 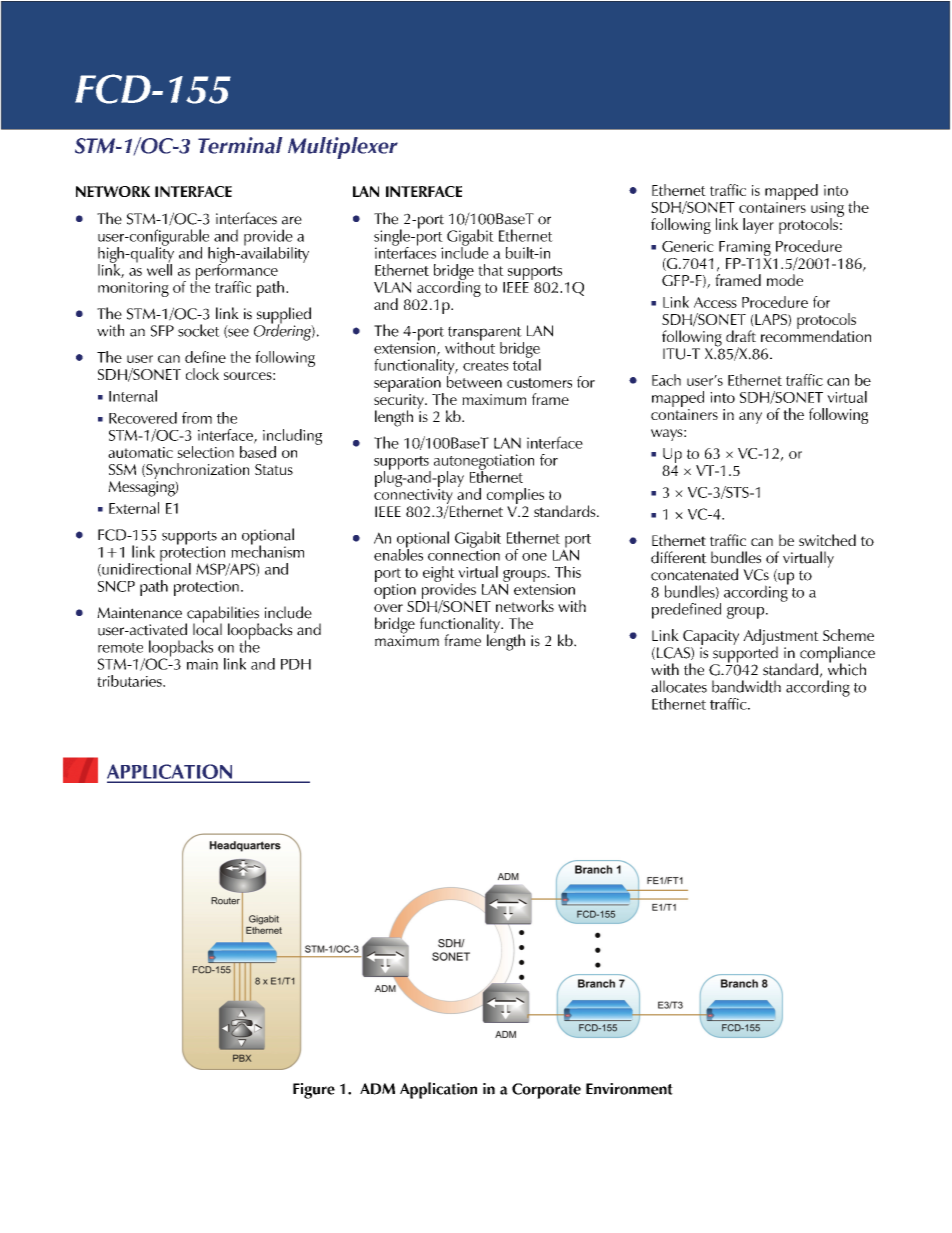 I want to click on bandwidth, so click(x=746, y=686).
